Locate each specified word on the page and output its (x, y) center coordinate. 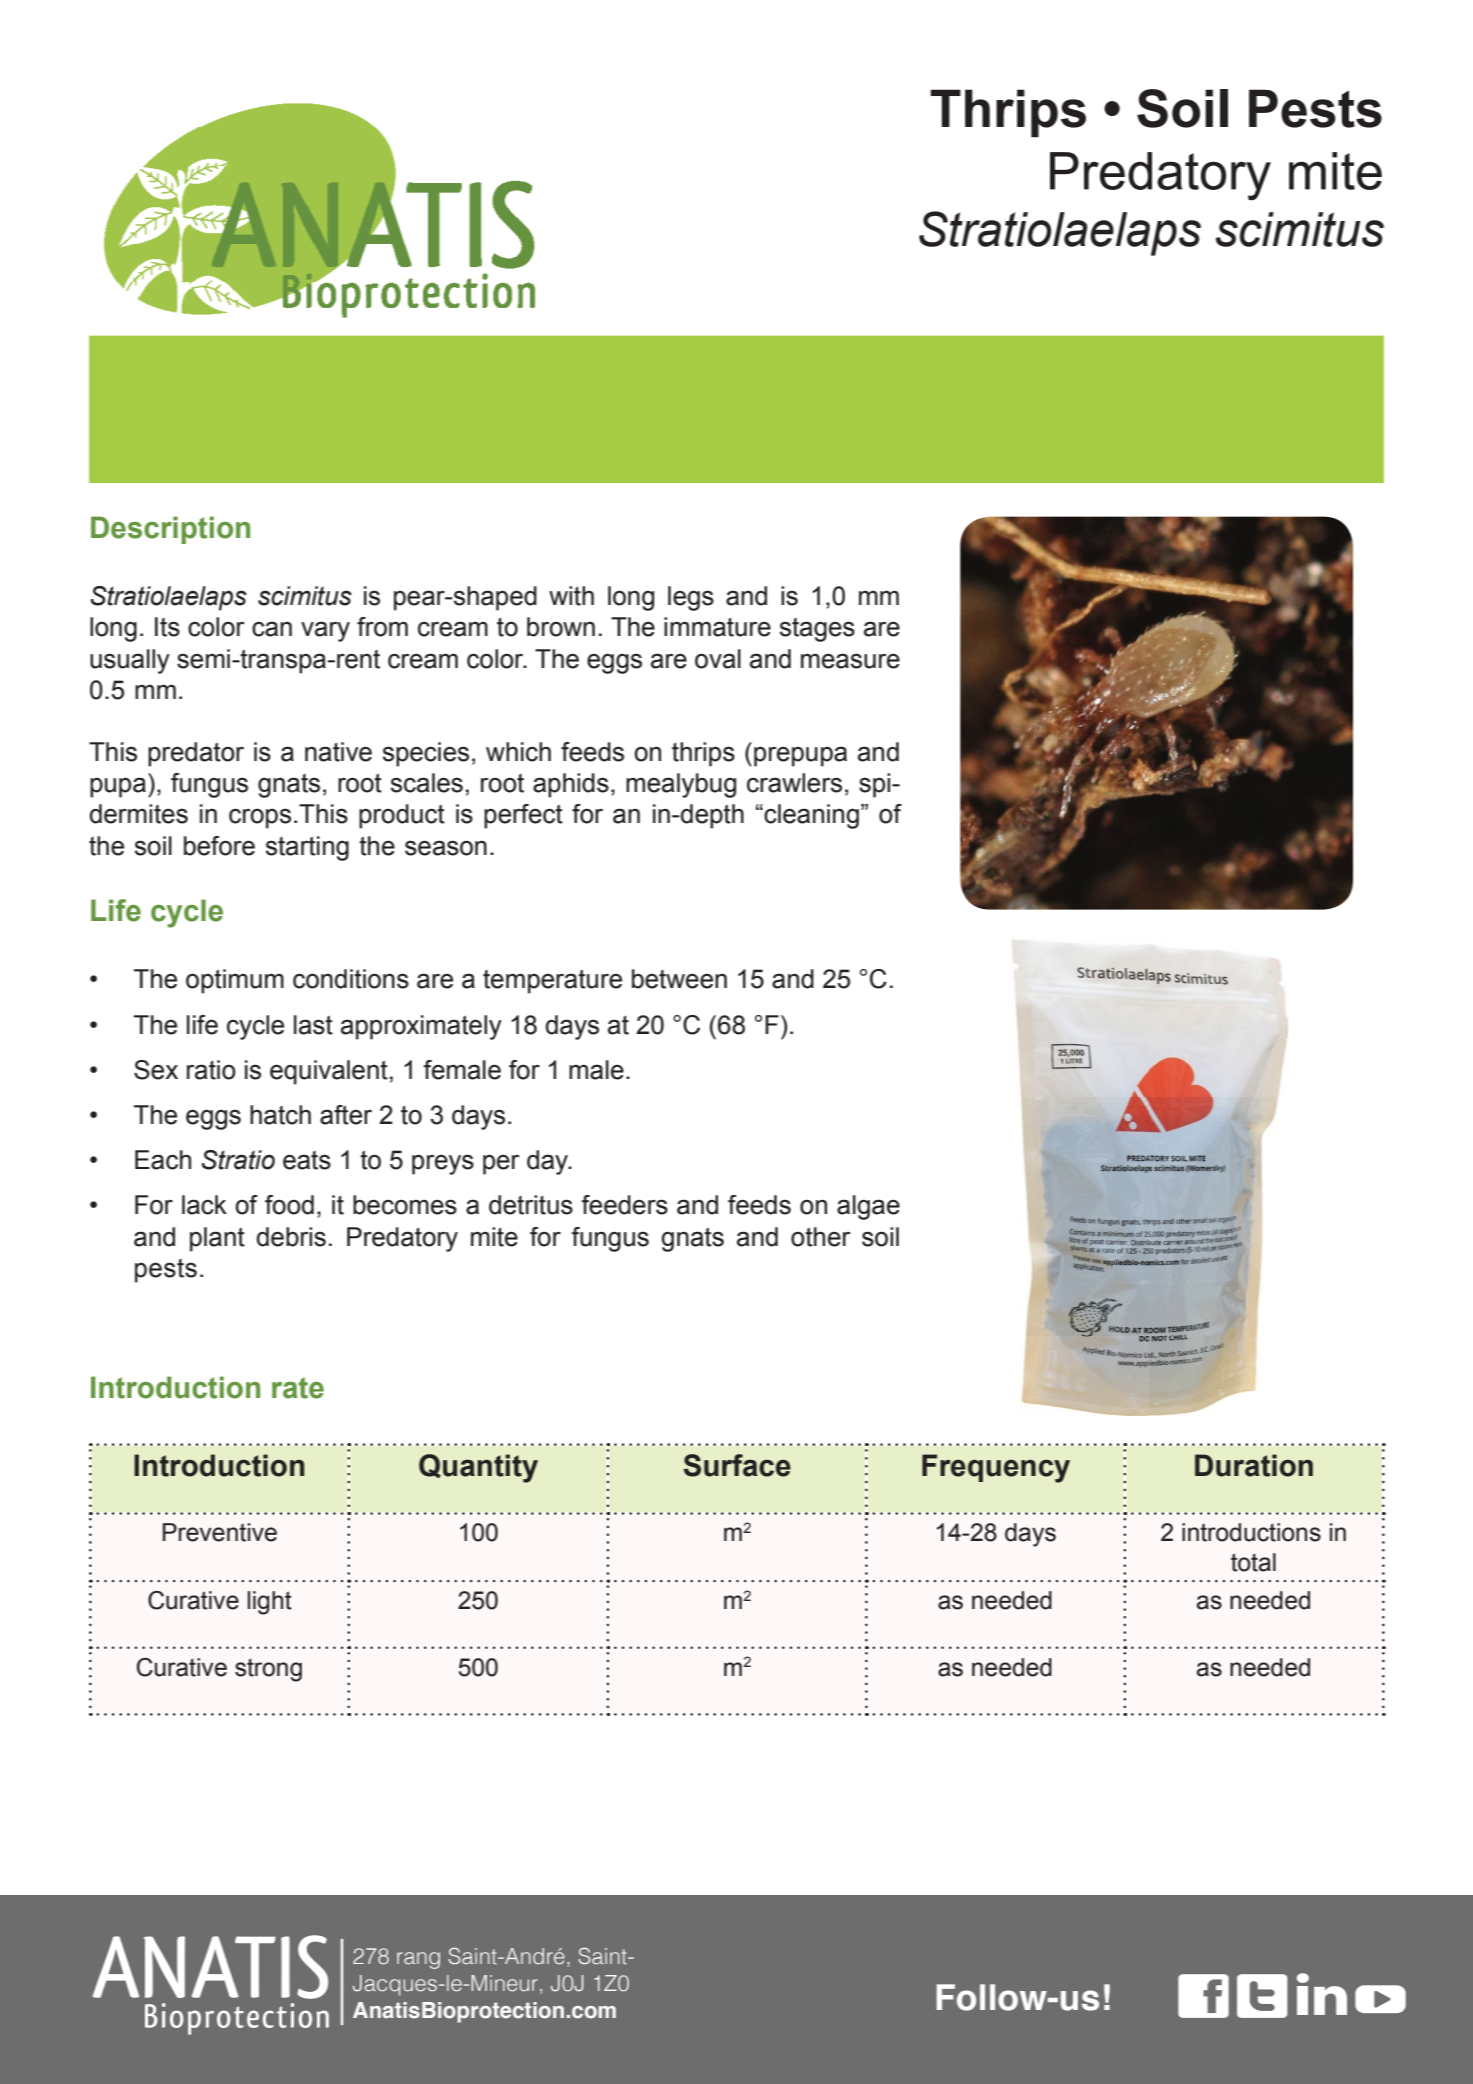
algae (868, 1207)
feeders (624, 1205)
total (1253, 1562)
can (272, 629)
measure (850, 661)
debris (291, 1237)
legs (691, 598)
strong (268, 1670)
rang (418, 1960)
